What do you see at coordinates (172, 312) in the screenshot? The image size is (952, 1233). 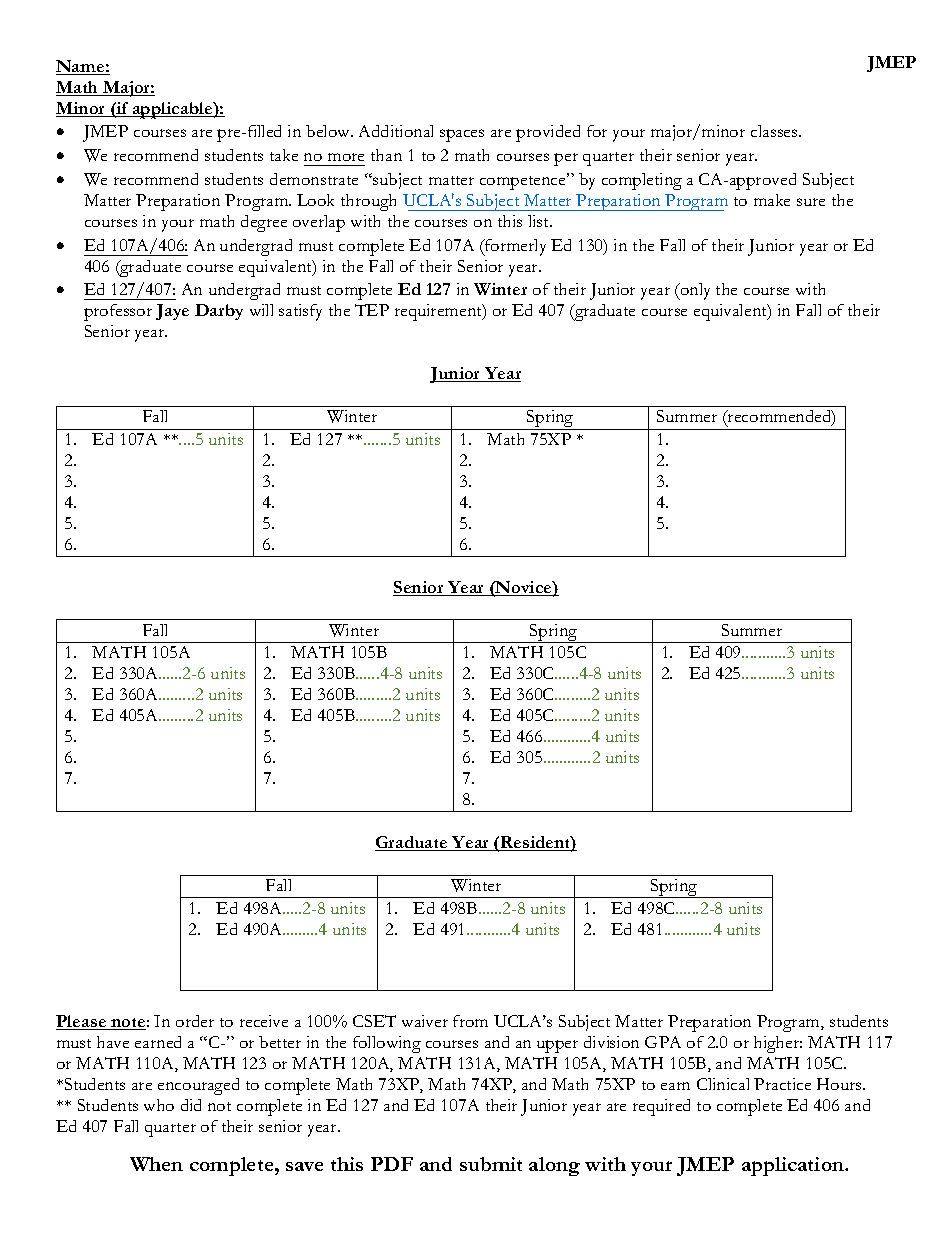 I see `Jaye` at bounding box center [172, 312].
